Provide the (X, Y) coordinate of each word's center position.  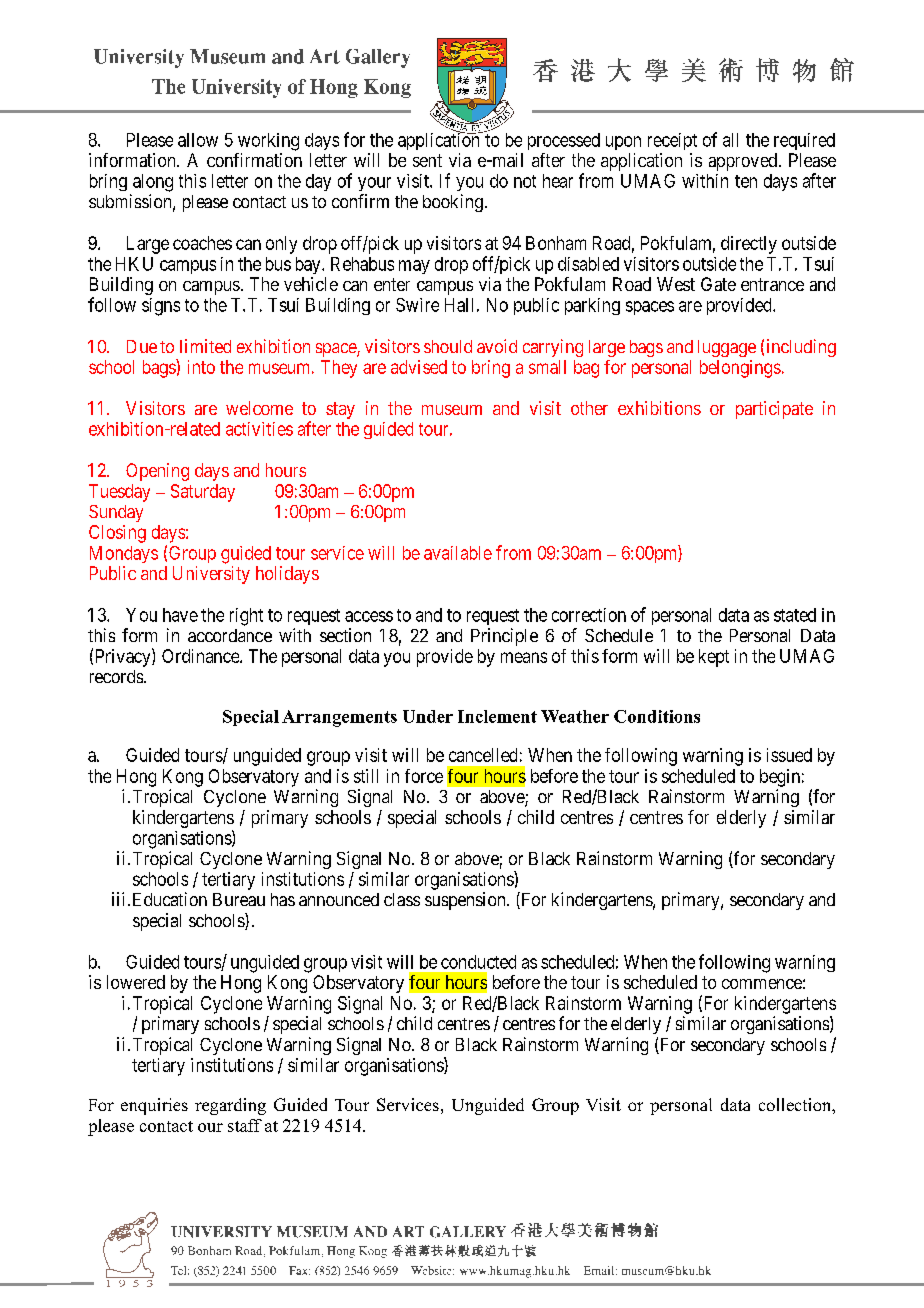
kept (714, 658)
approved (743, 162)
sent (427, 160)
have (180, 615)
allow (198, 140)
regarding (230, 1106)
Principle (504, 637)
